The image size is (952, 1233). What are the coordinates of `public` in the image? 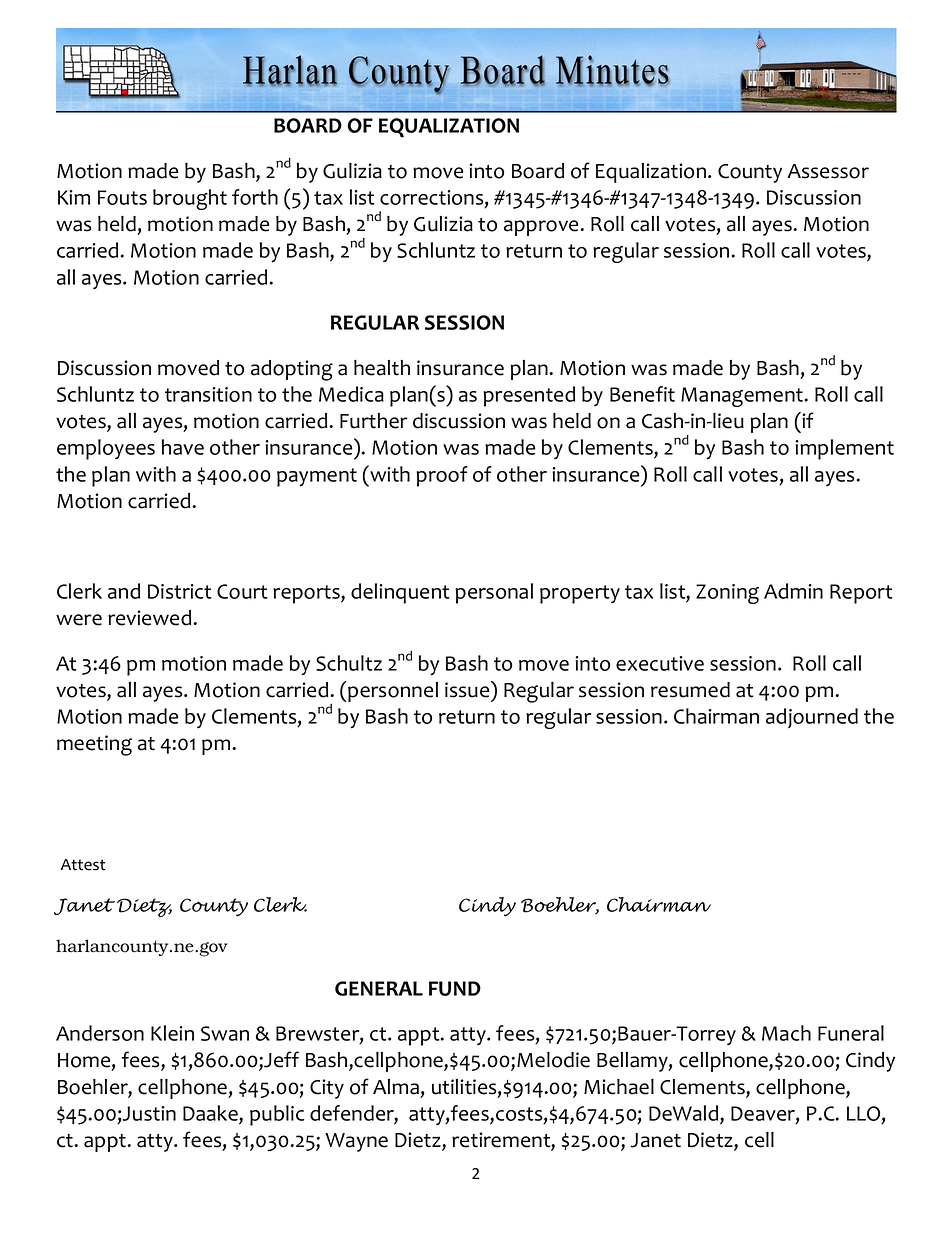 It's located at (277, 1115).
